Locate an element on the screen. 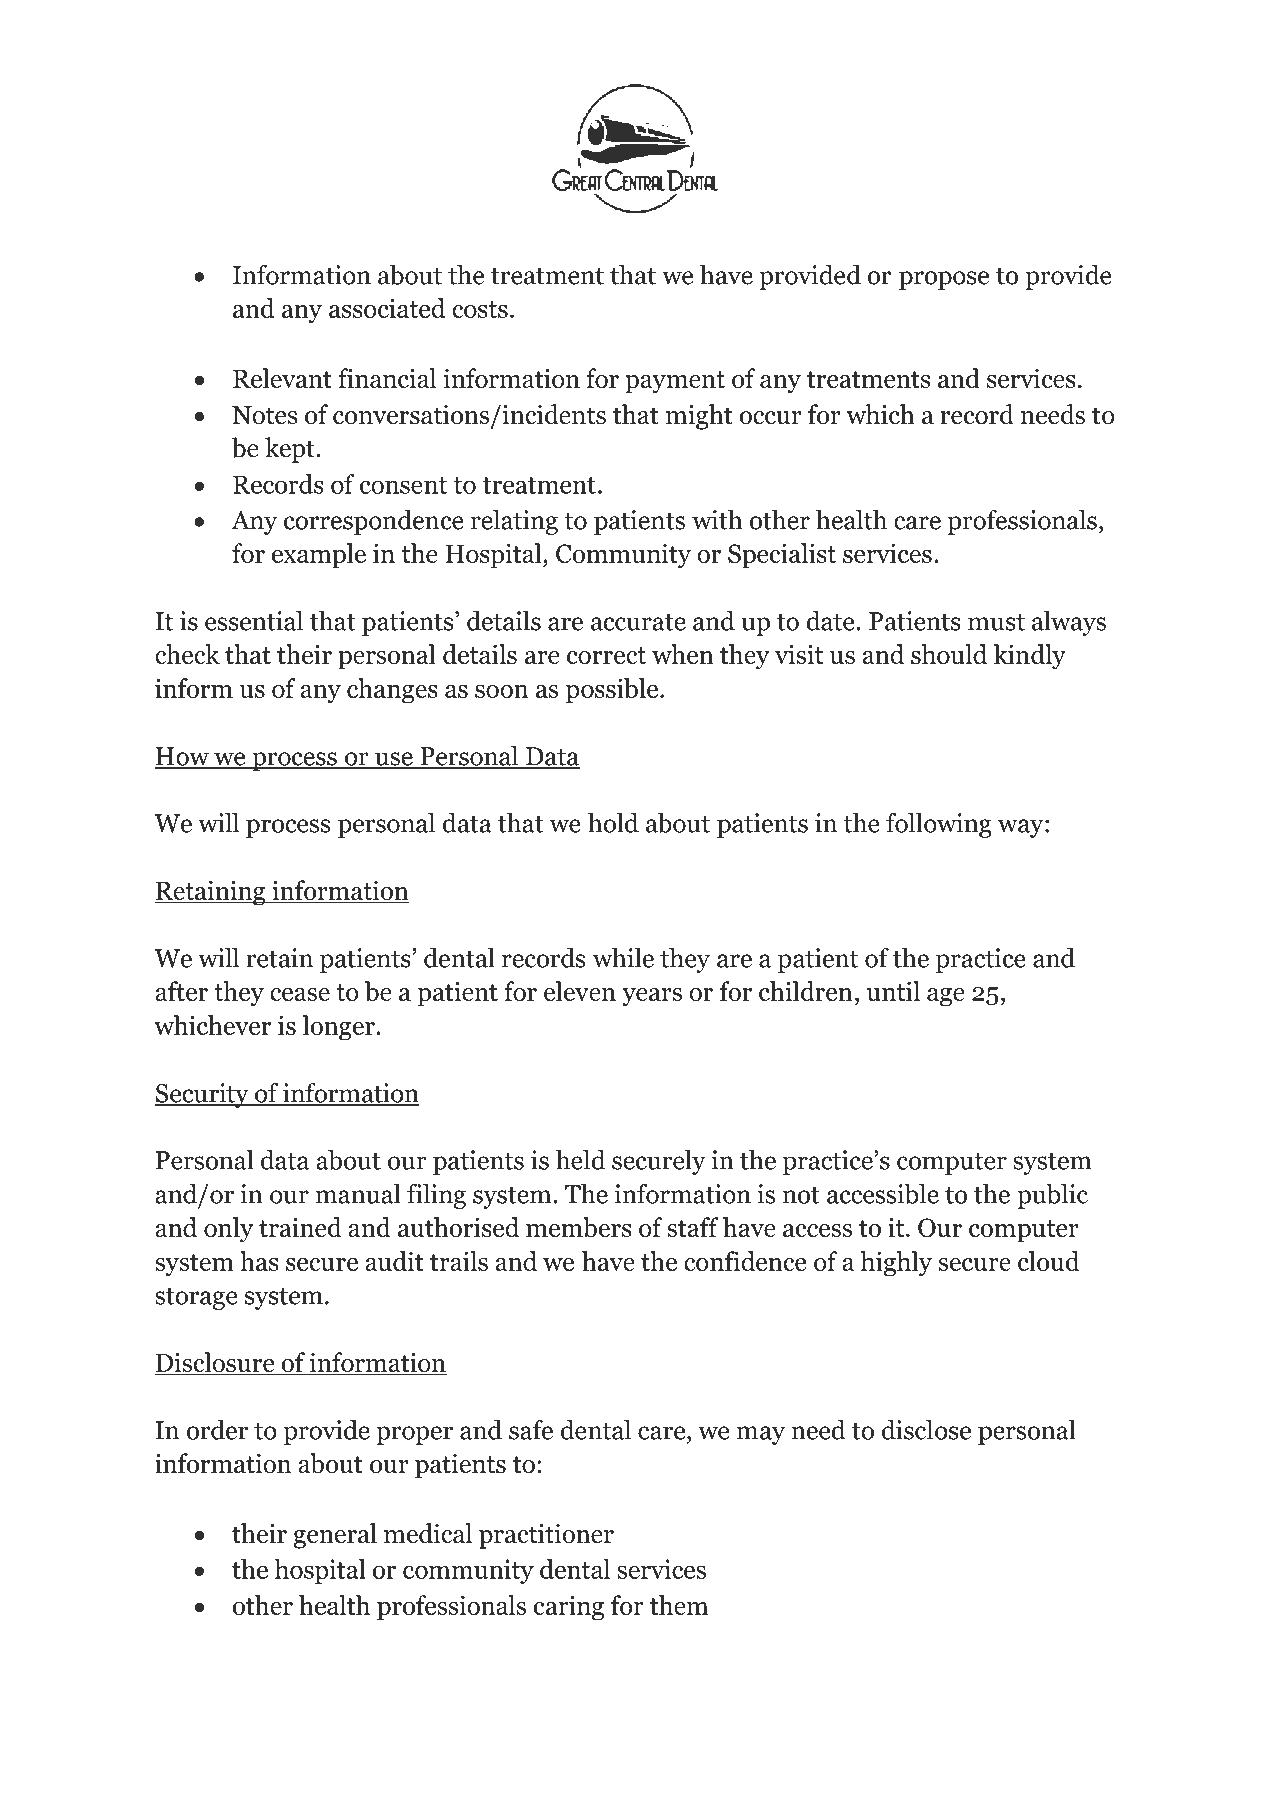 This screenshot has width=1279, height=1809. should is located at coordinates (949, 654).
